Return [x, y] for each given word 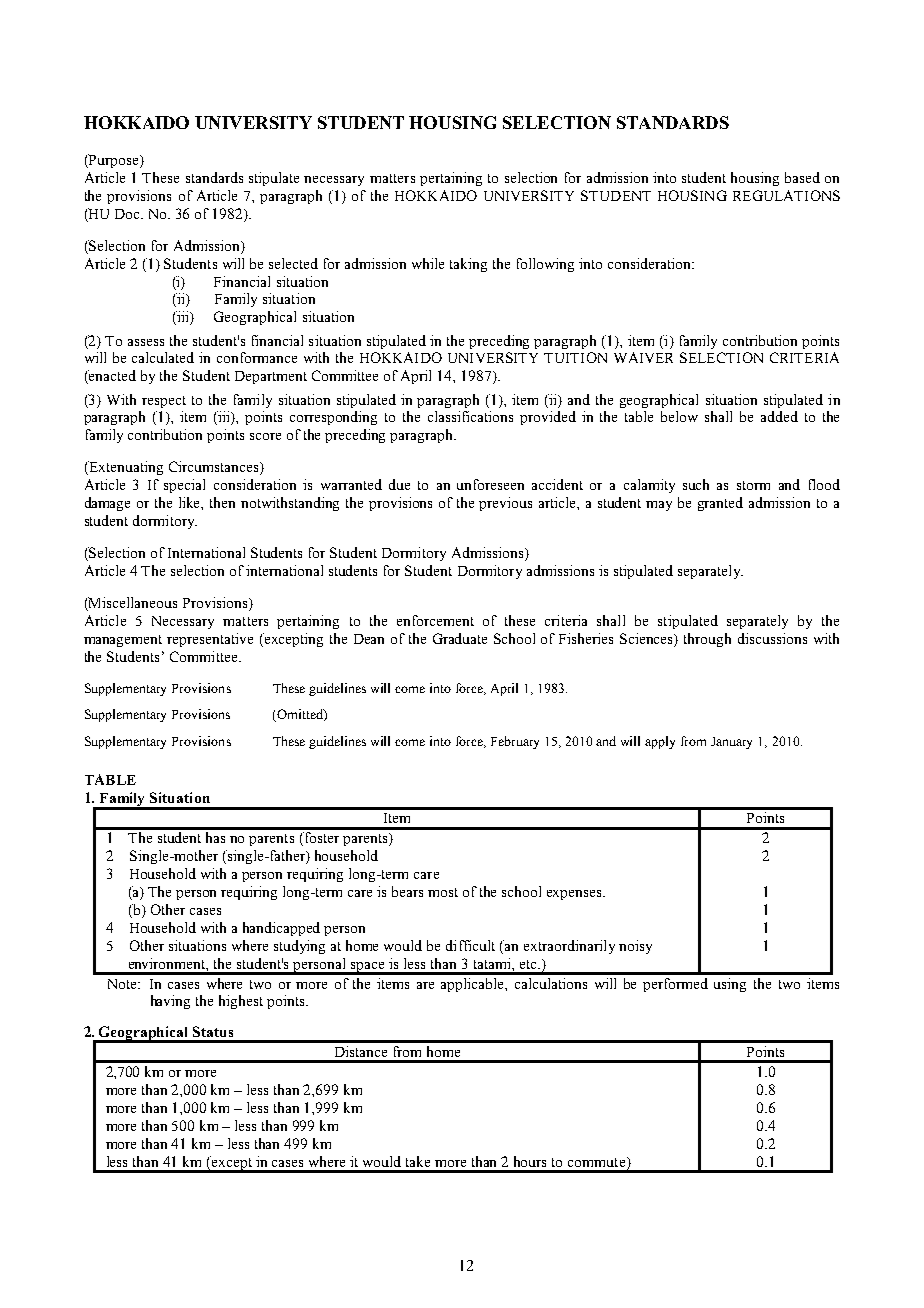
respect [164, 402]
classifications [470, 416]
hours [530, 1161]
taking [468, 265]
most [443, 892]
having [170, 1002]
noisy [635, 947]
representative [210, 640]
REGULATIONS [786, 195]
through [707, 640]
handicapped [281, 929]
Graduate [460, 638]
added [779, 416]
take [418, 1161]
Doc [129, 214]
